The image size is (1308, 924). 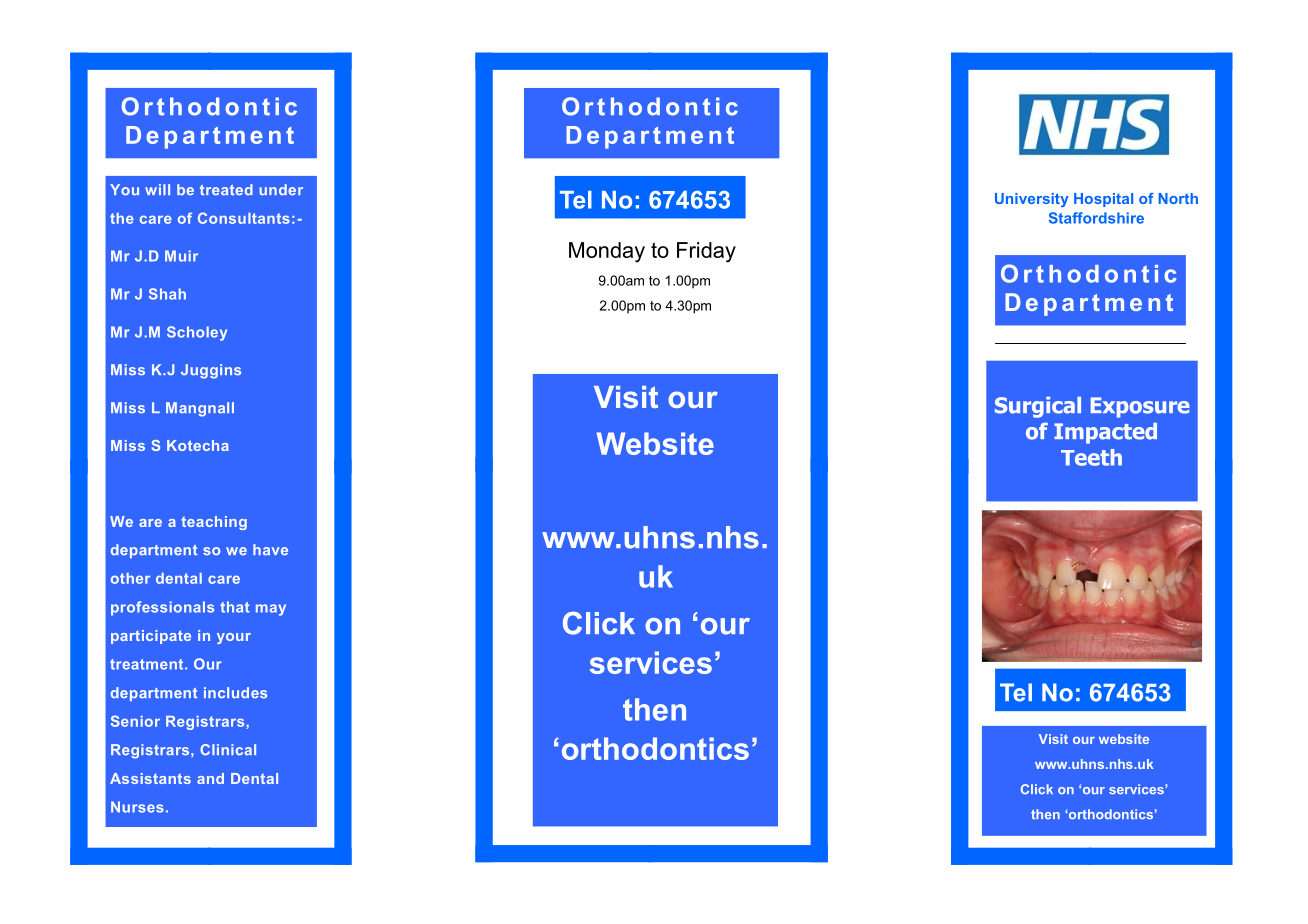 I want to click on under, so click(x=281, y=189).
